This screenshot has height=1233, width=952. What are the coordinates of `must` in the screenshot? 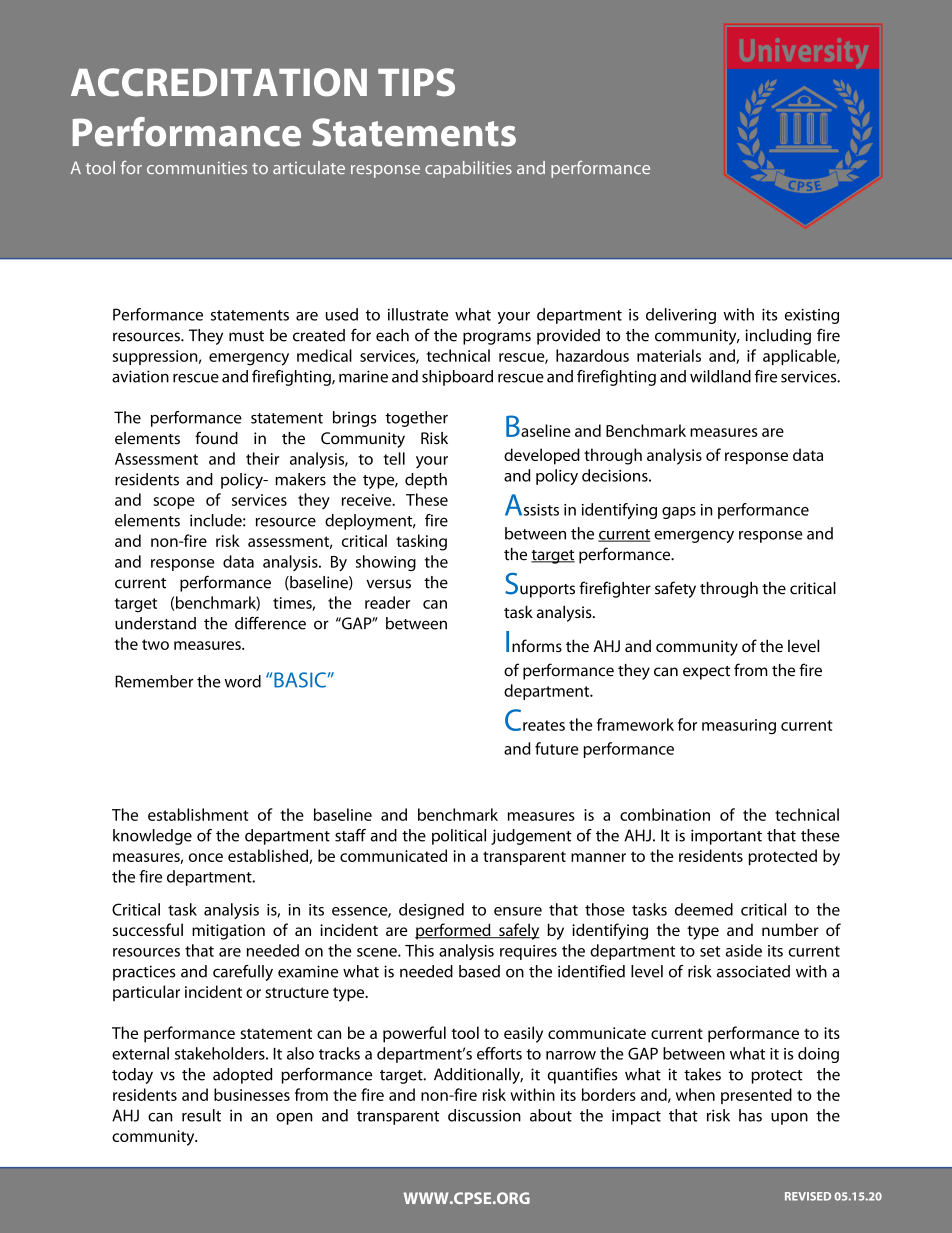 It's located at (246, 336).
